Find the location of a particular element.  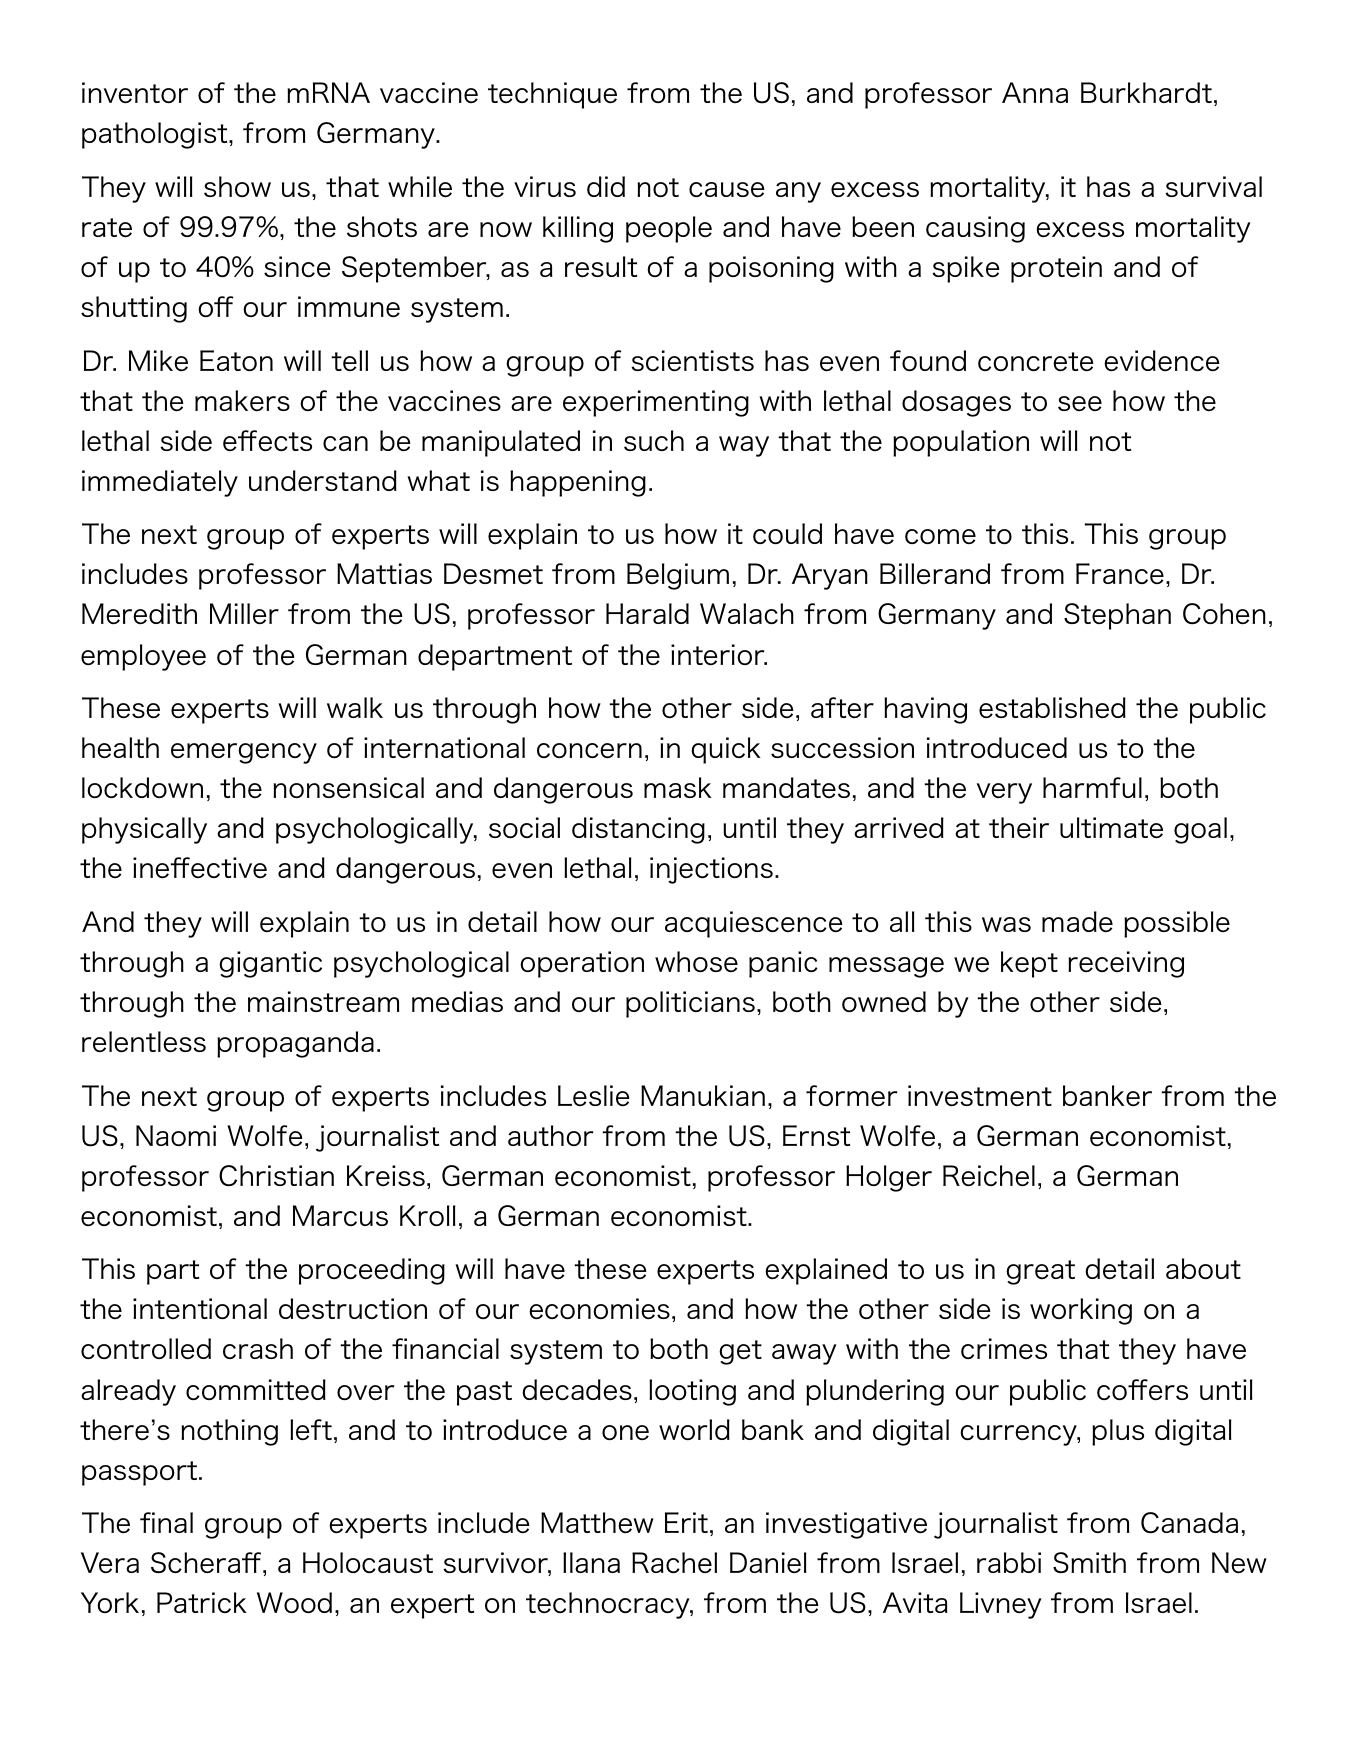

great is located at coordinates (1040, 1272).
